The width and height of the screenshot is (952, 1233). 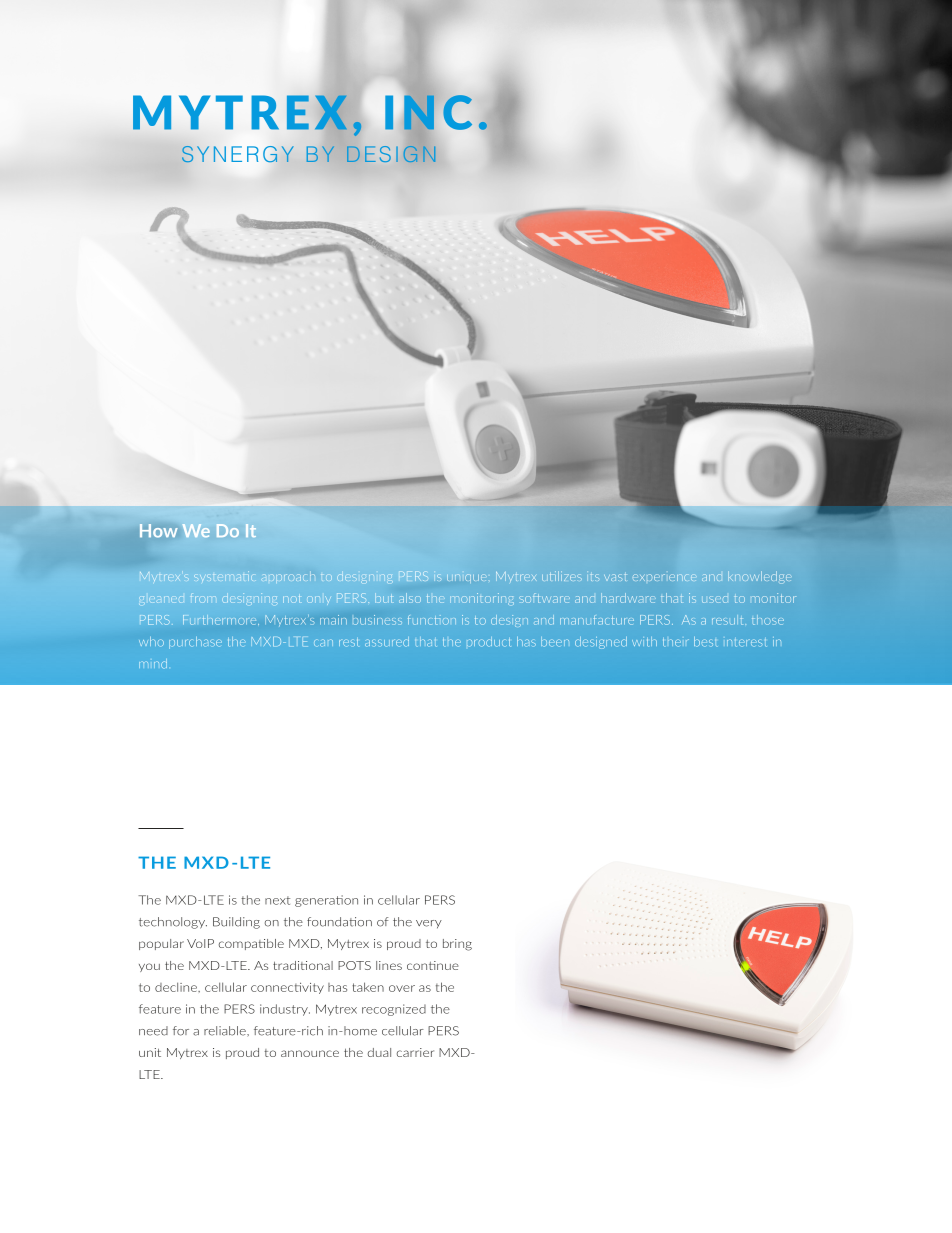 What do you see at coordinates (562, 576) in the screenshot?
I see `utilizes` at bounding box center [562, 576].
